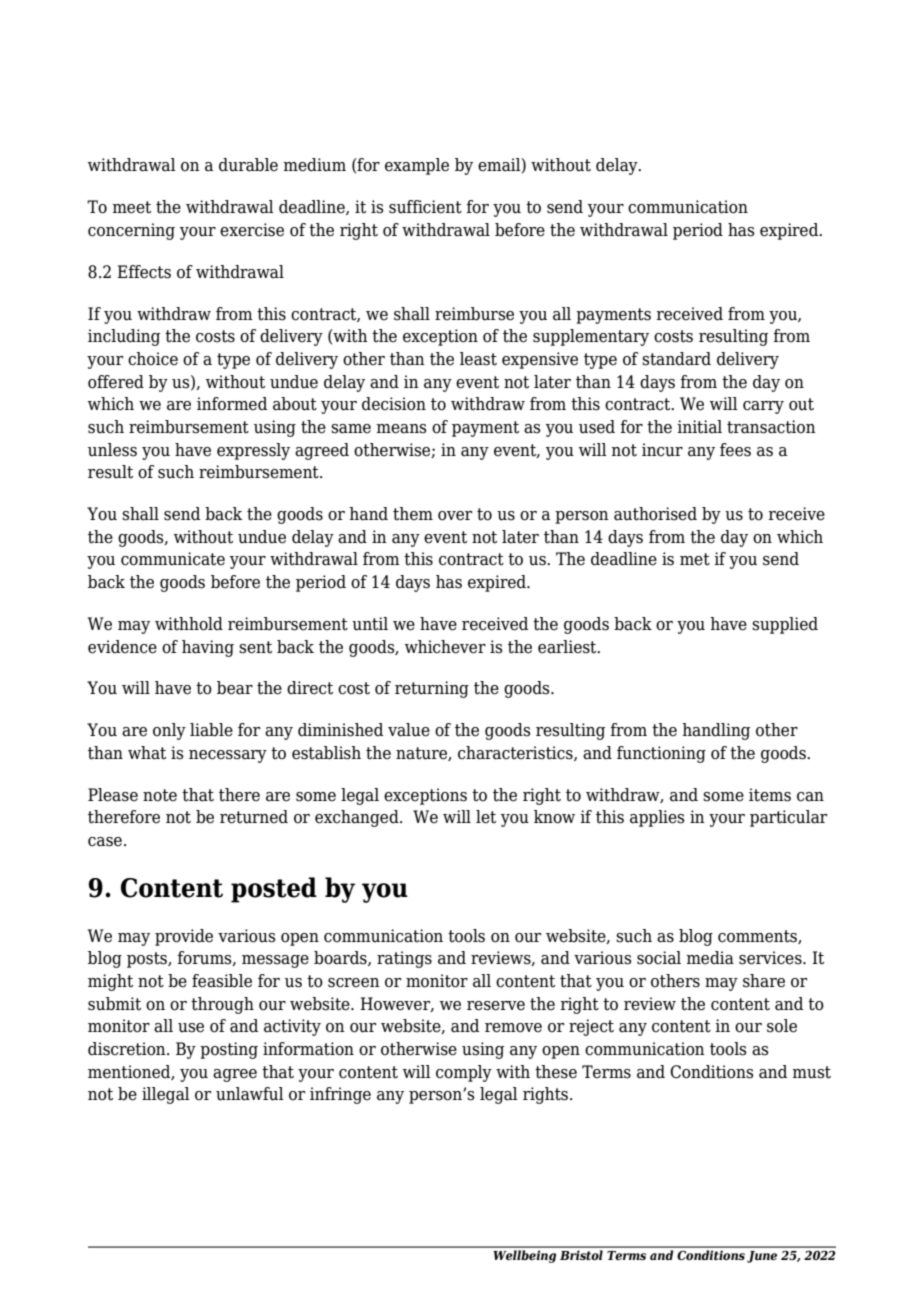 The width and height of the page is (924, 1308). Describe the element at coordinates (370, 624) in the page. I see `until` at that location.
